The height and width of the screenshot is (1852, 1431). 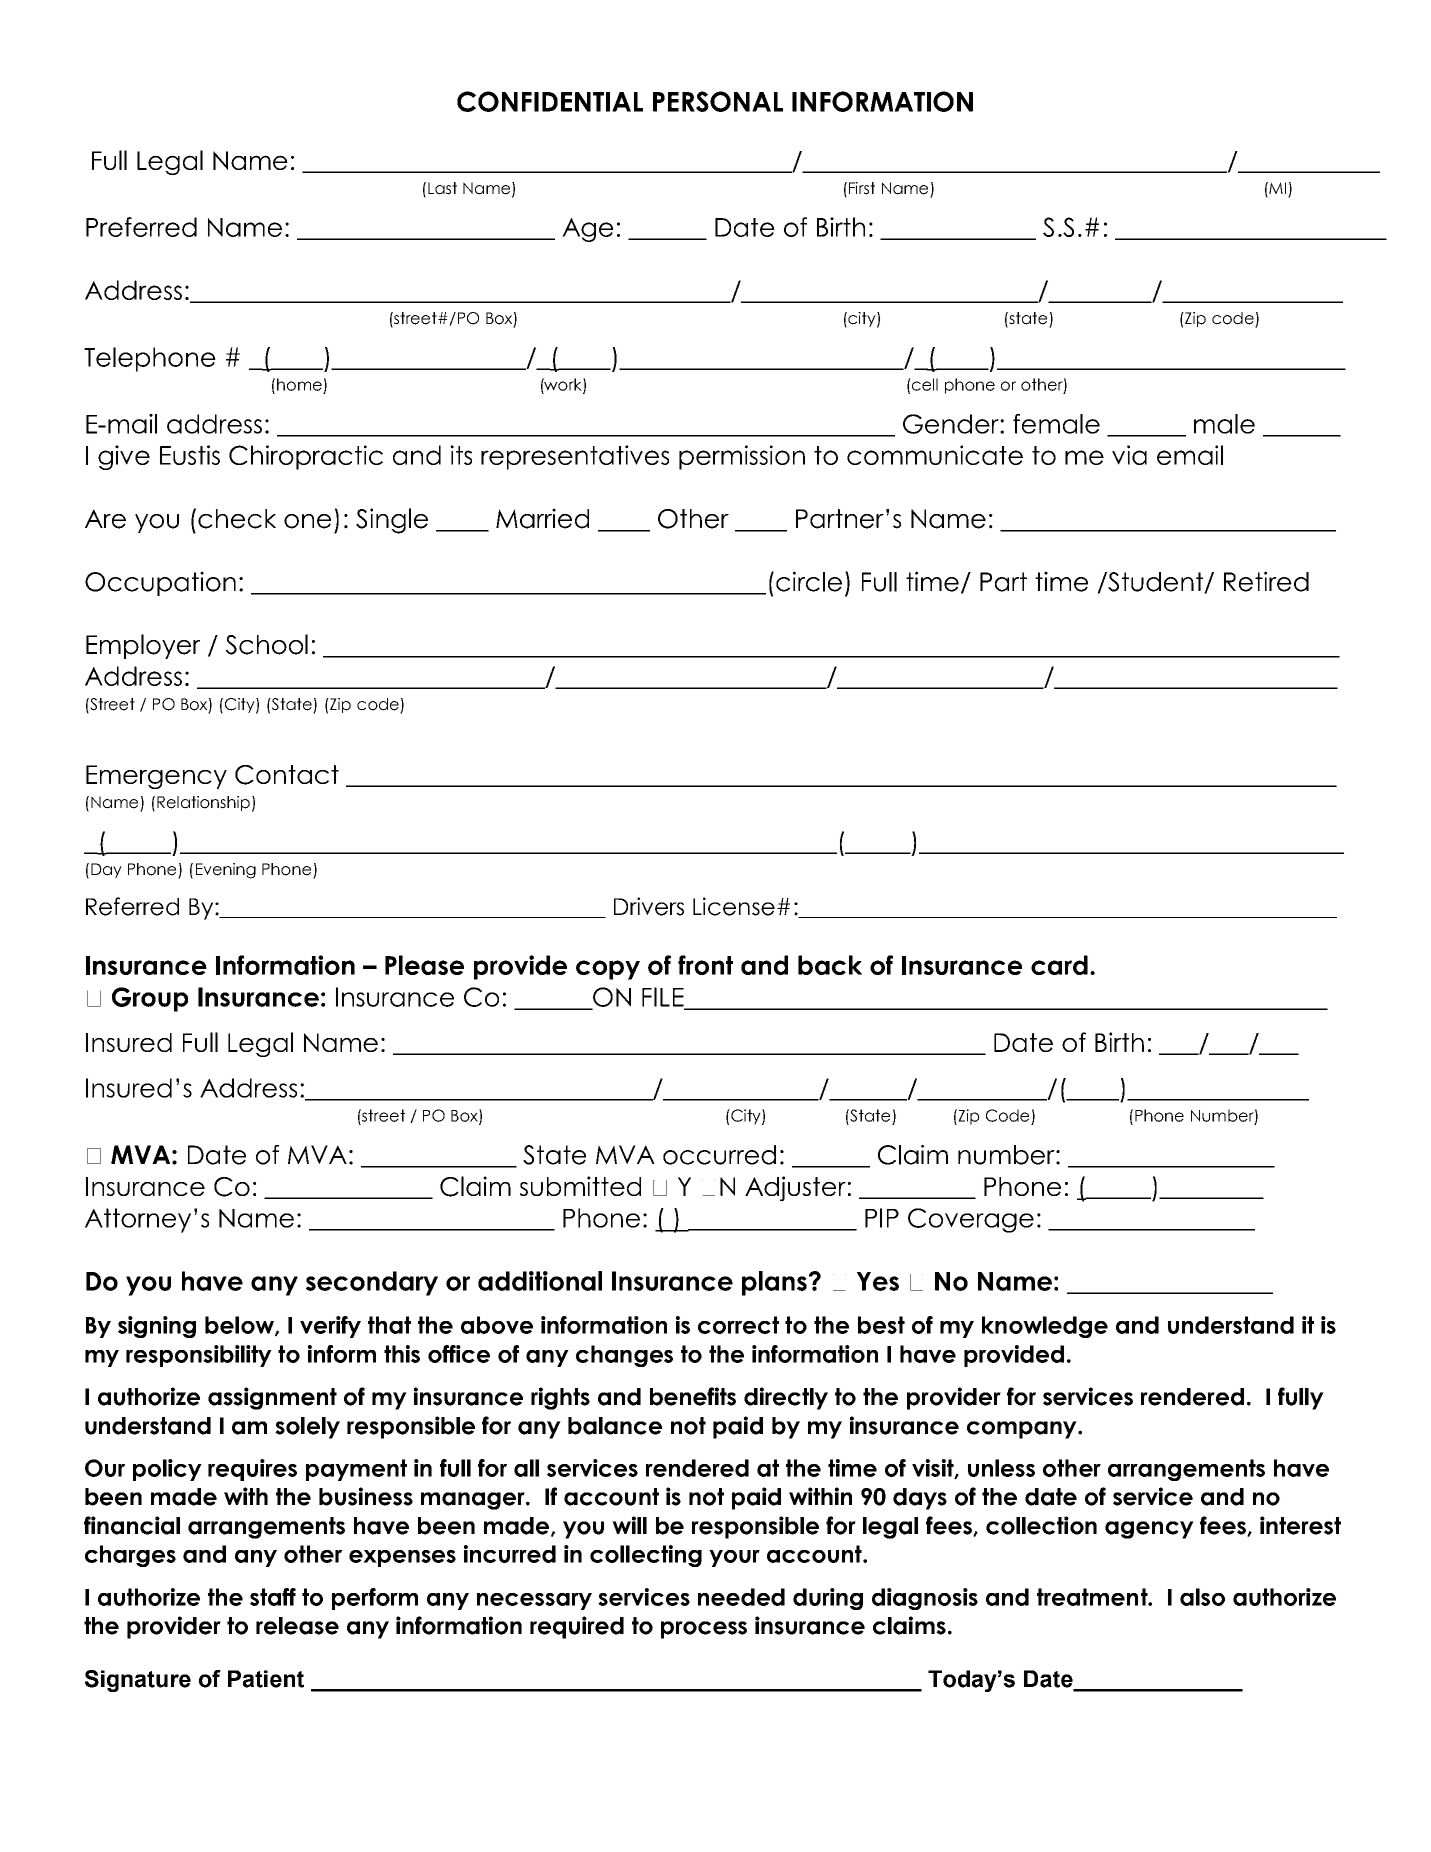 What do you see at coordinates (718, 101) in the screenshot?
I see `PERSONAL` at bounding box center [718, 101].
